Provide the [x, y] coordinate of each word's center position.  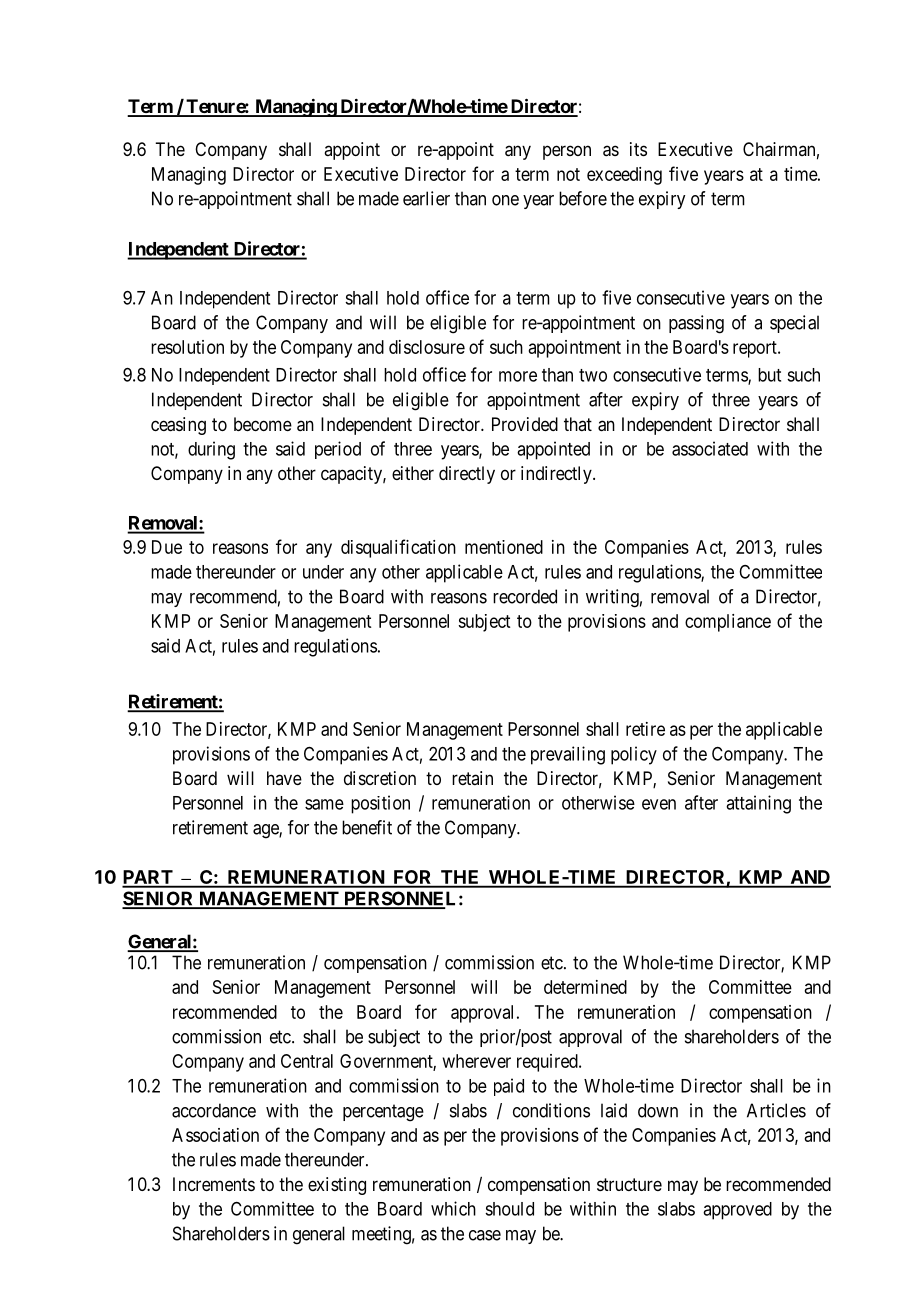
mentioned [504, 547]
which [453, 1208]
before [583, 198]
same [324, 804]
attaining [758, 804]
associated [710, 448]
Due [167, 547]
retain [472, 778]
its [638, 149]
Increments [214, 1184]
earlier [426, 198]
